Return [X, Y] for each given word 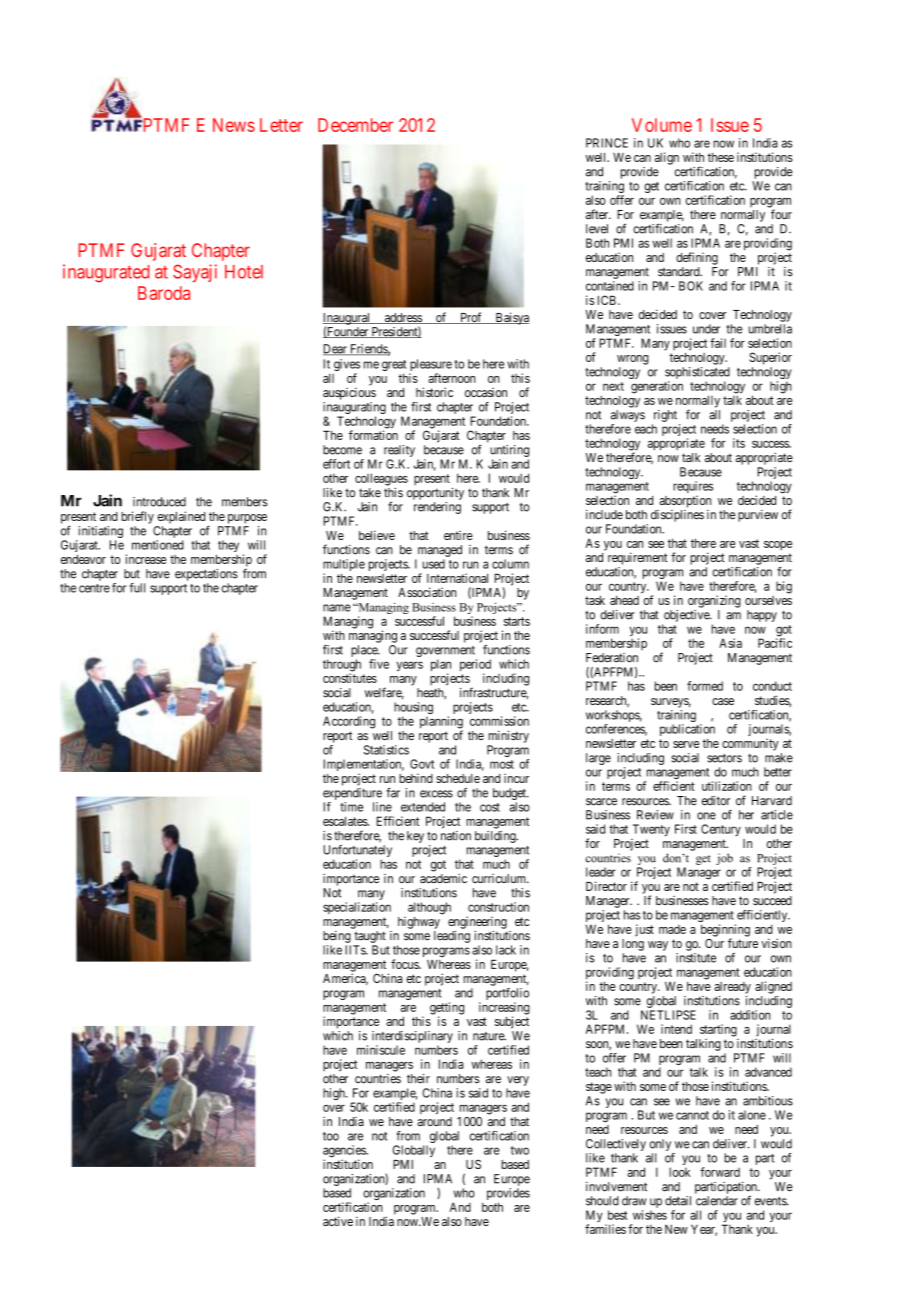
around [434, 1121]
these [721, 157]
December [355, 125]
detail [678, 1201]
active [338, 1221]
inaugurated [106, 273]
